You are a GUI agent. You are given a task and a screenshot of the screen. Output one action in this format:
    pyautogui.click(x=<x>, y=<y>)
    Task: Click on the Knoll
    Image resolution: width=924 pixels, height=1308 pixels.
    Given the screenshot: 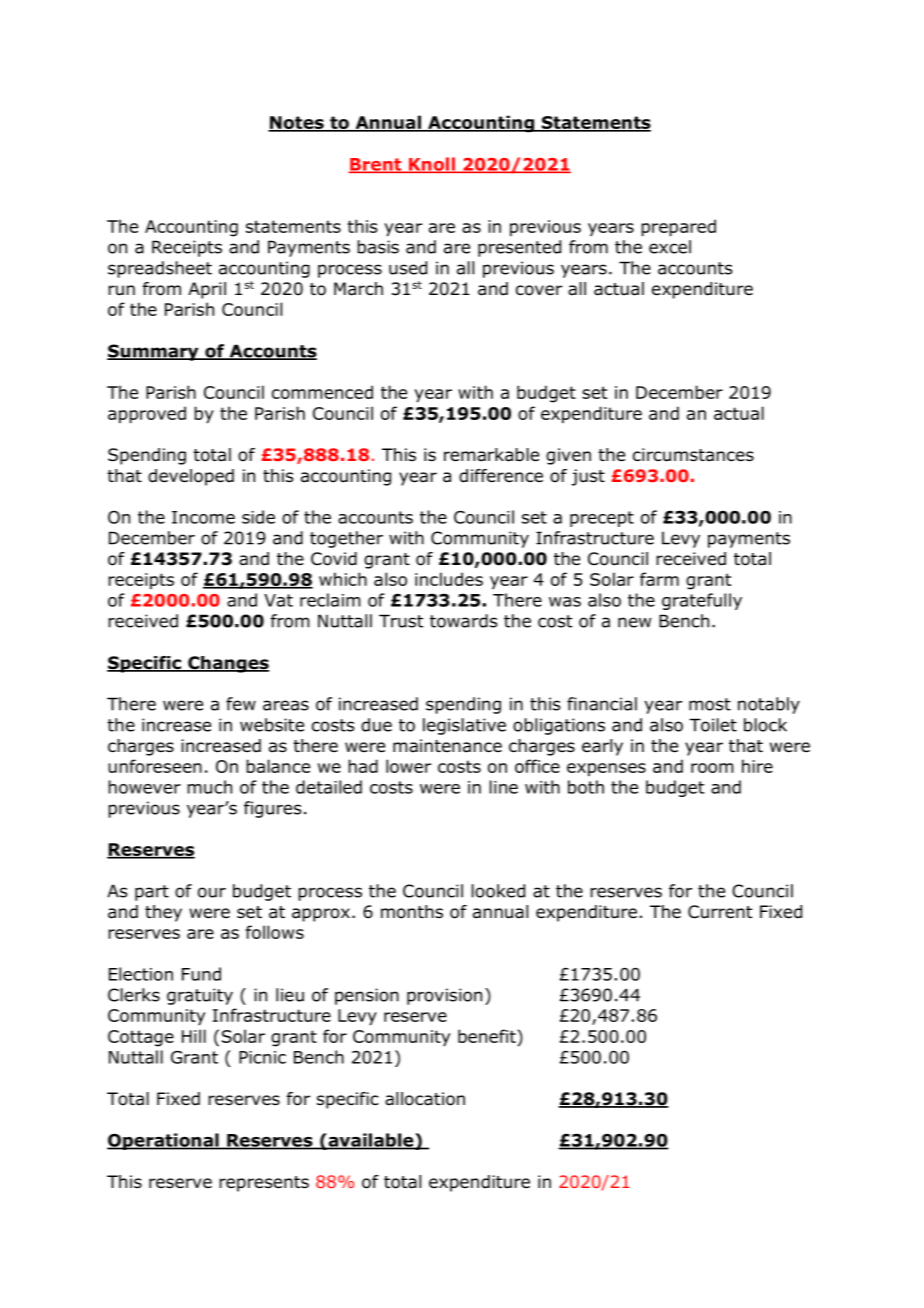 What is the action you would take?
    pyautogui.click(x=432, y=165)
